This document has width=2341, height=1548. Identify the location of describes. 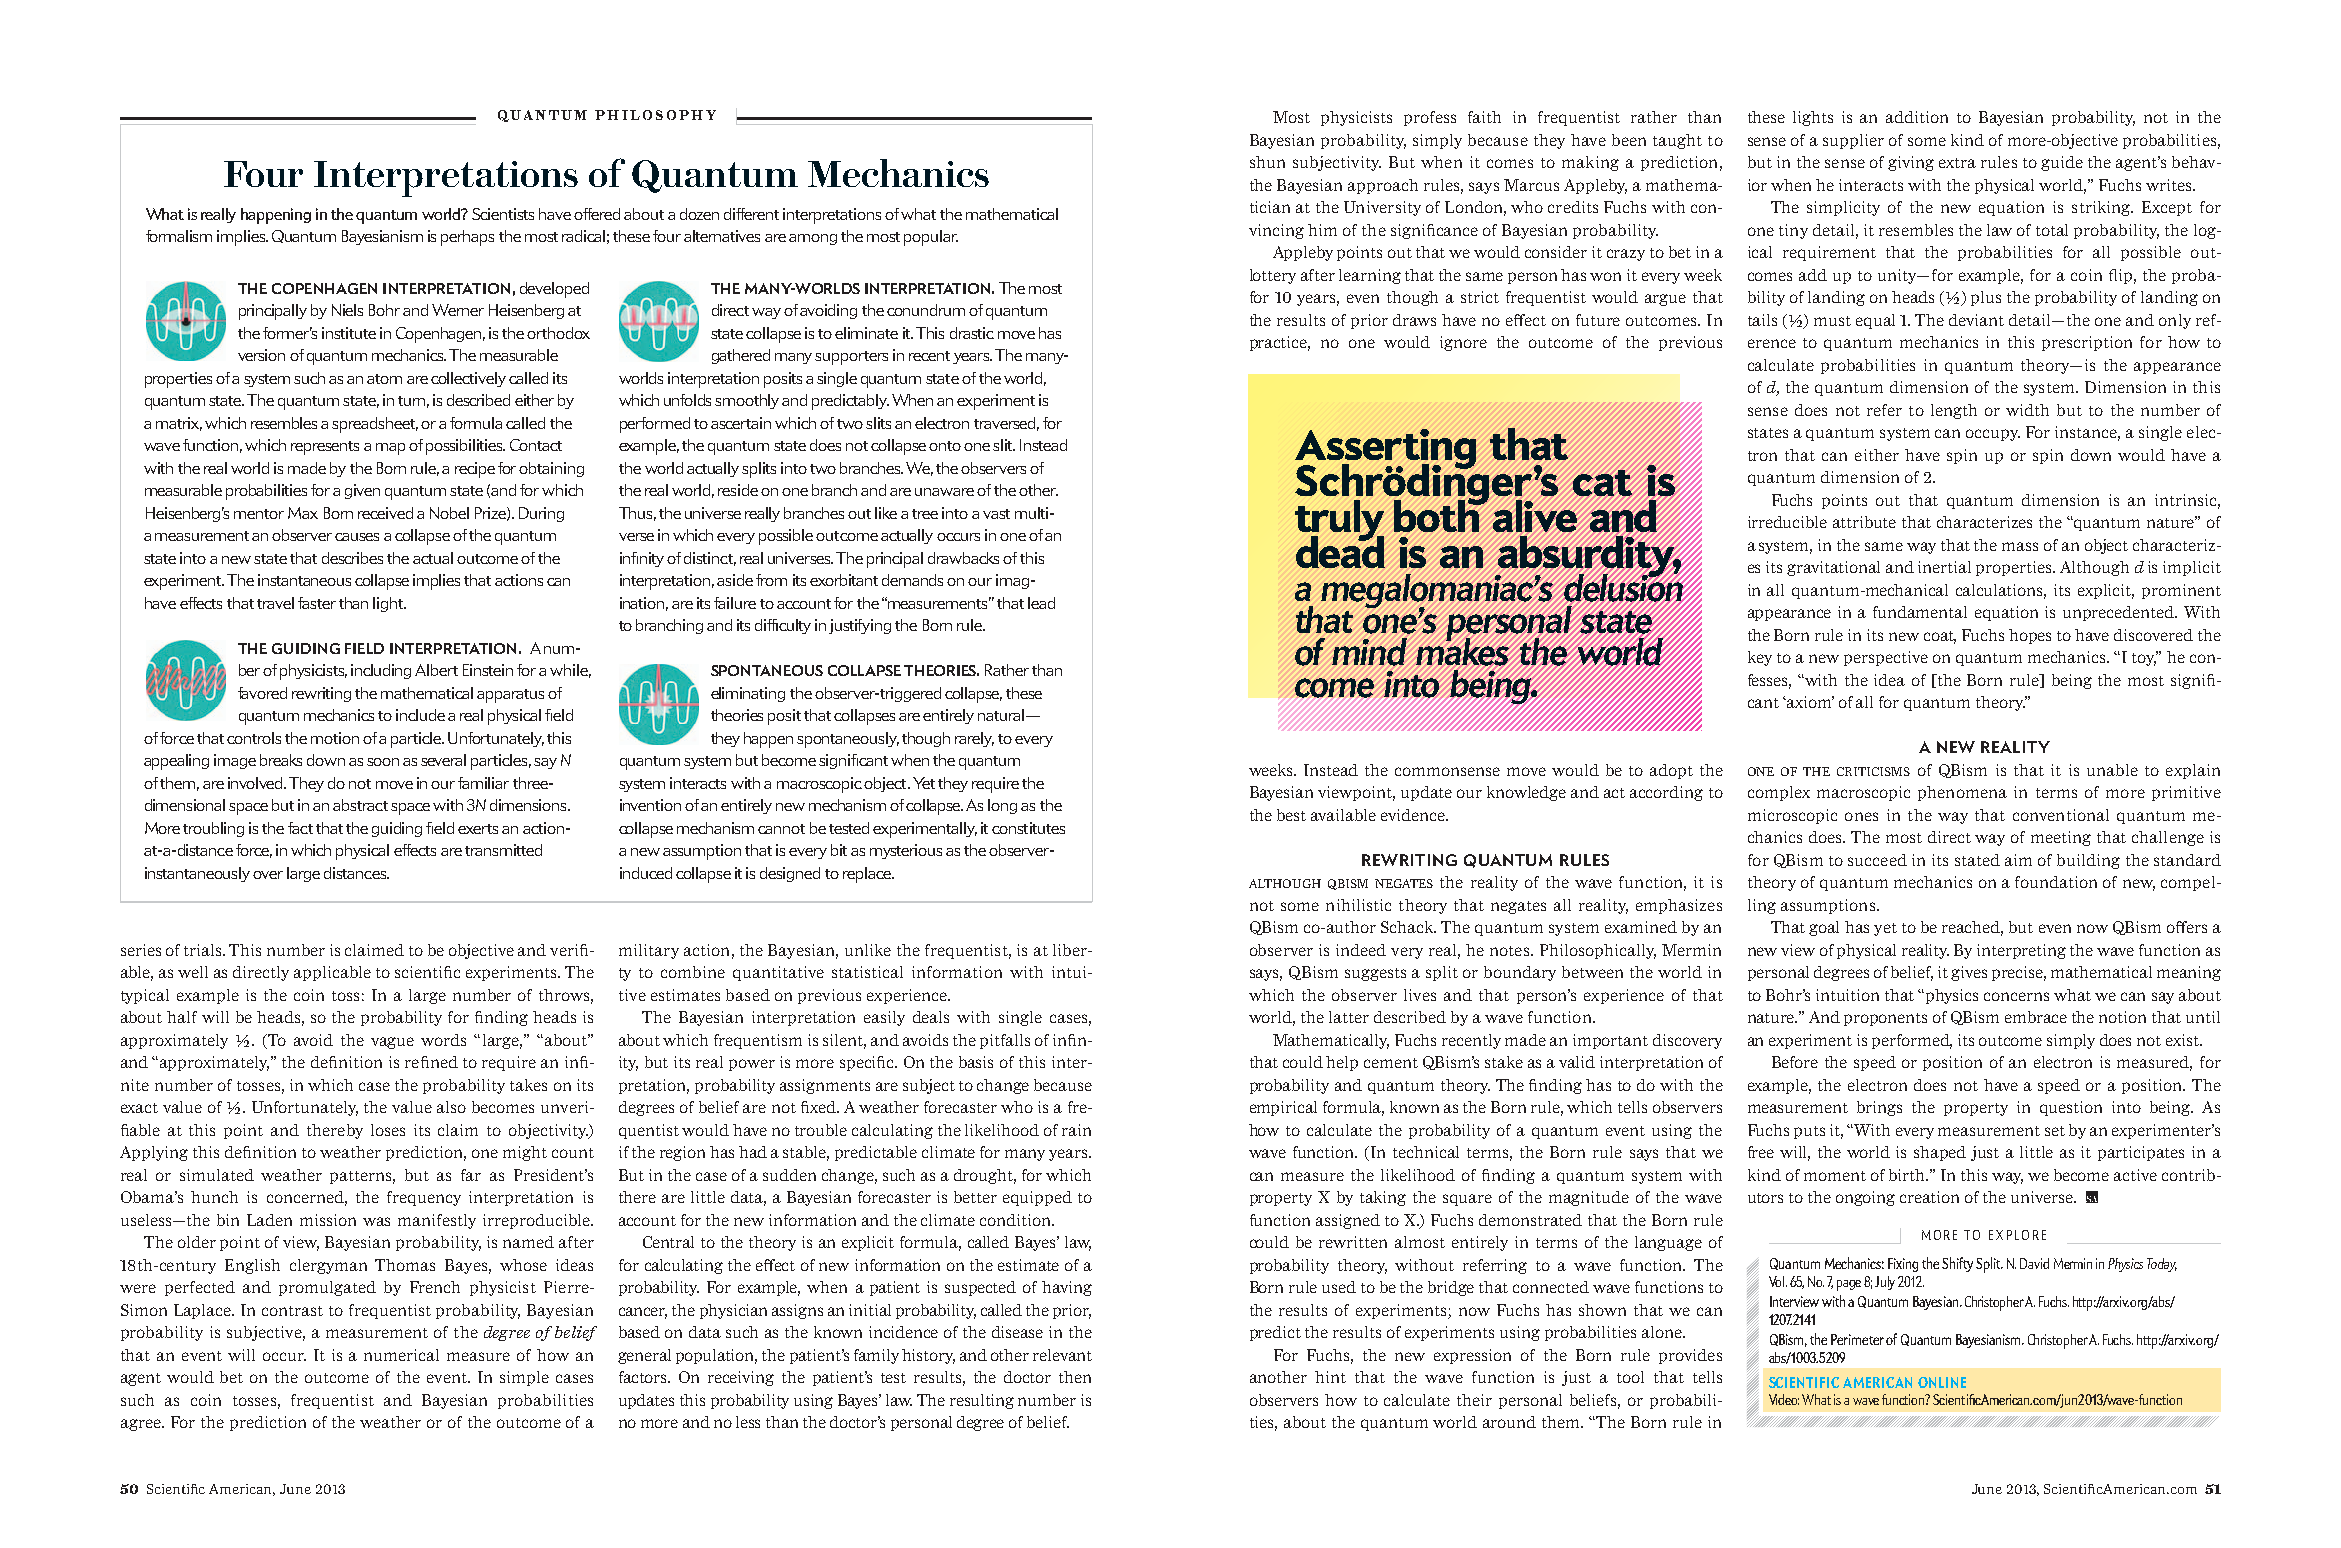
(352, 558).
